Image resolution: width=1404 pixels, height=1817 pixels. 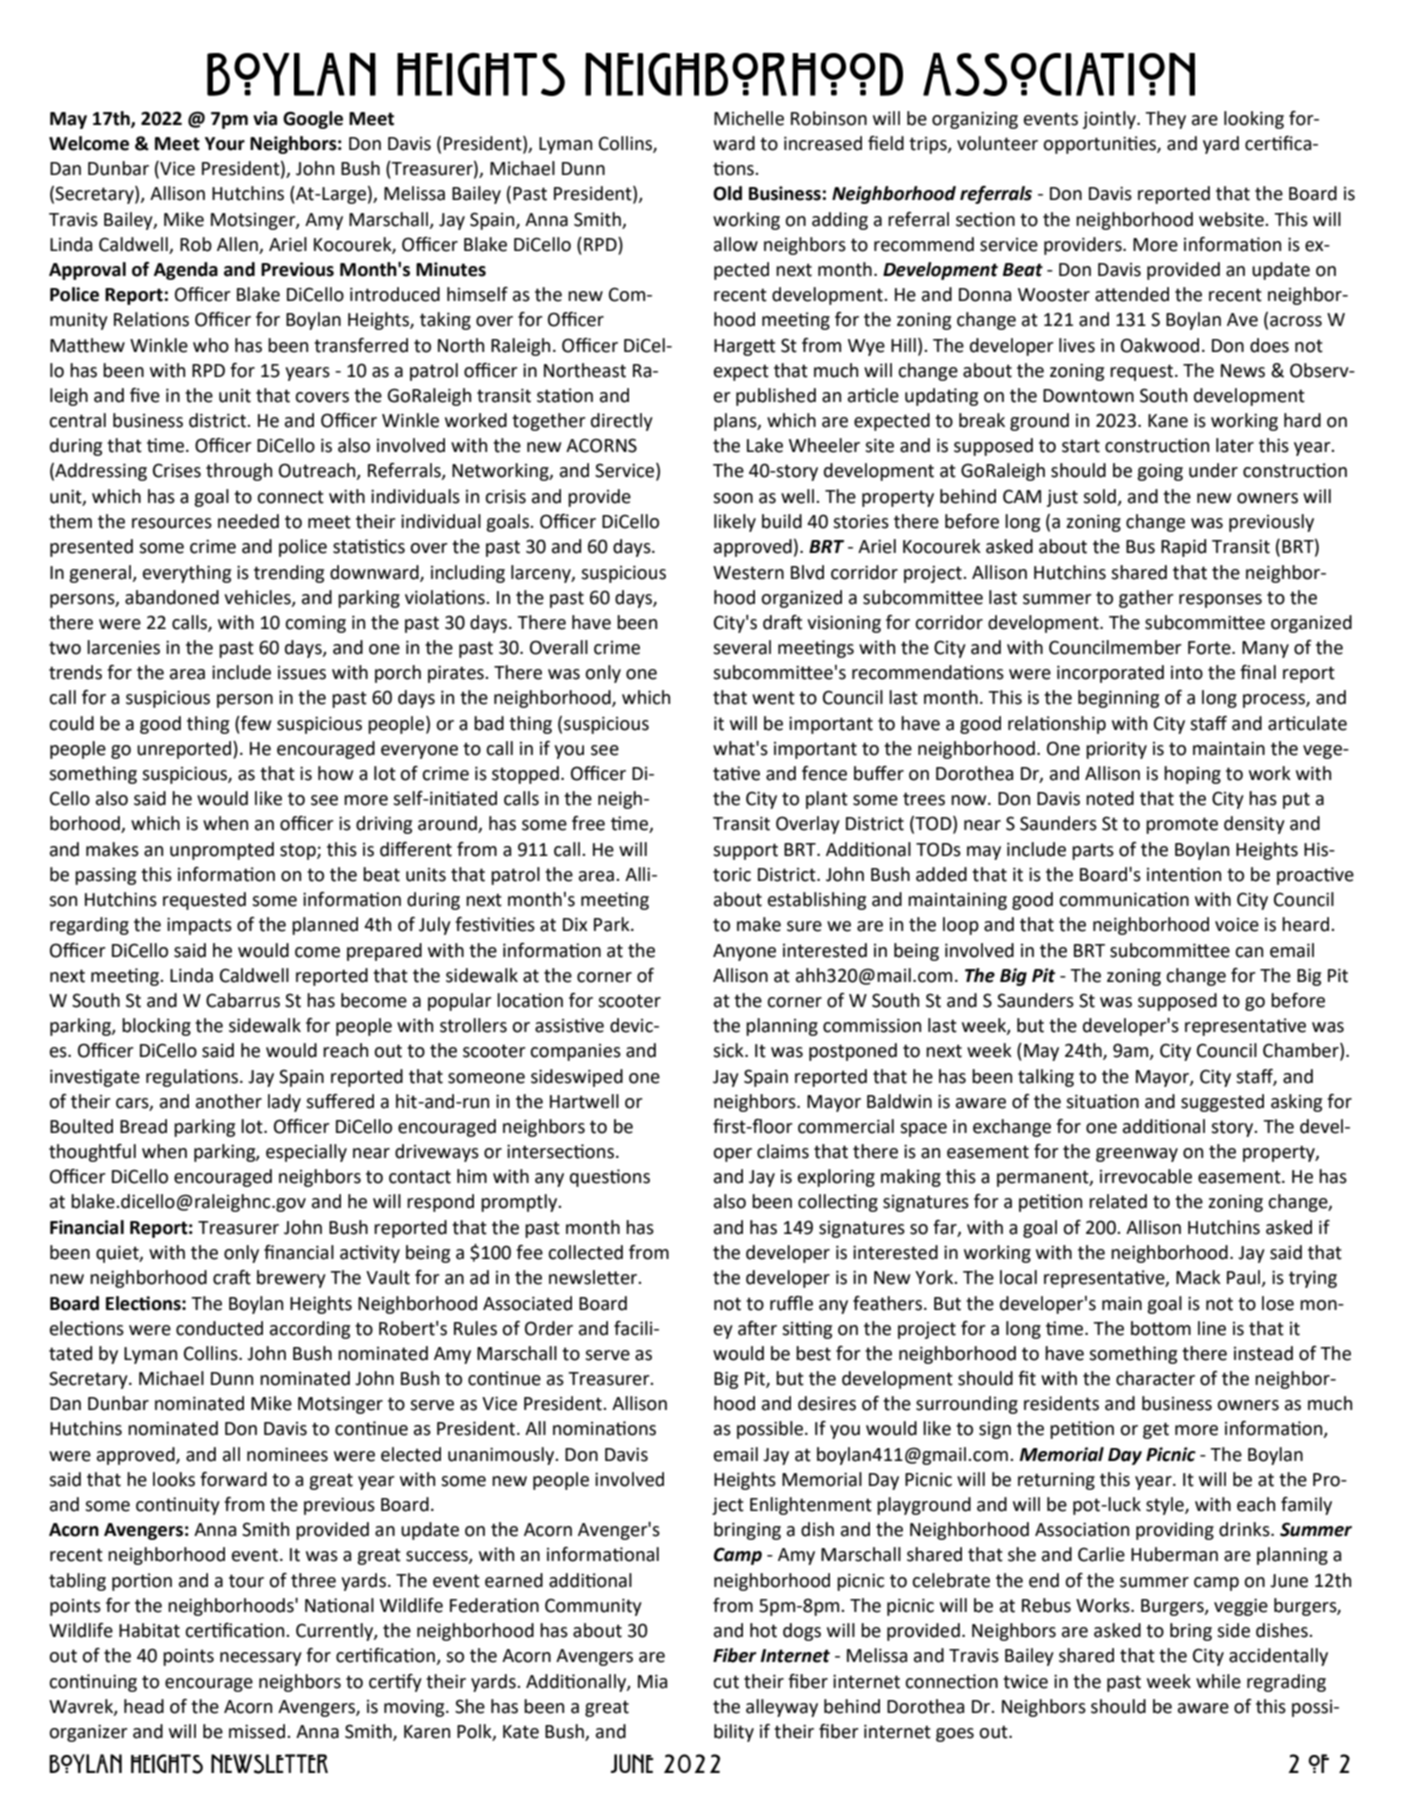 What do you see at coordinates (836, 1178) in the screenshot?
I see `exploring` at bounding box center [836, 1178].
